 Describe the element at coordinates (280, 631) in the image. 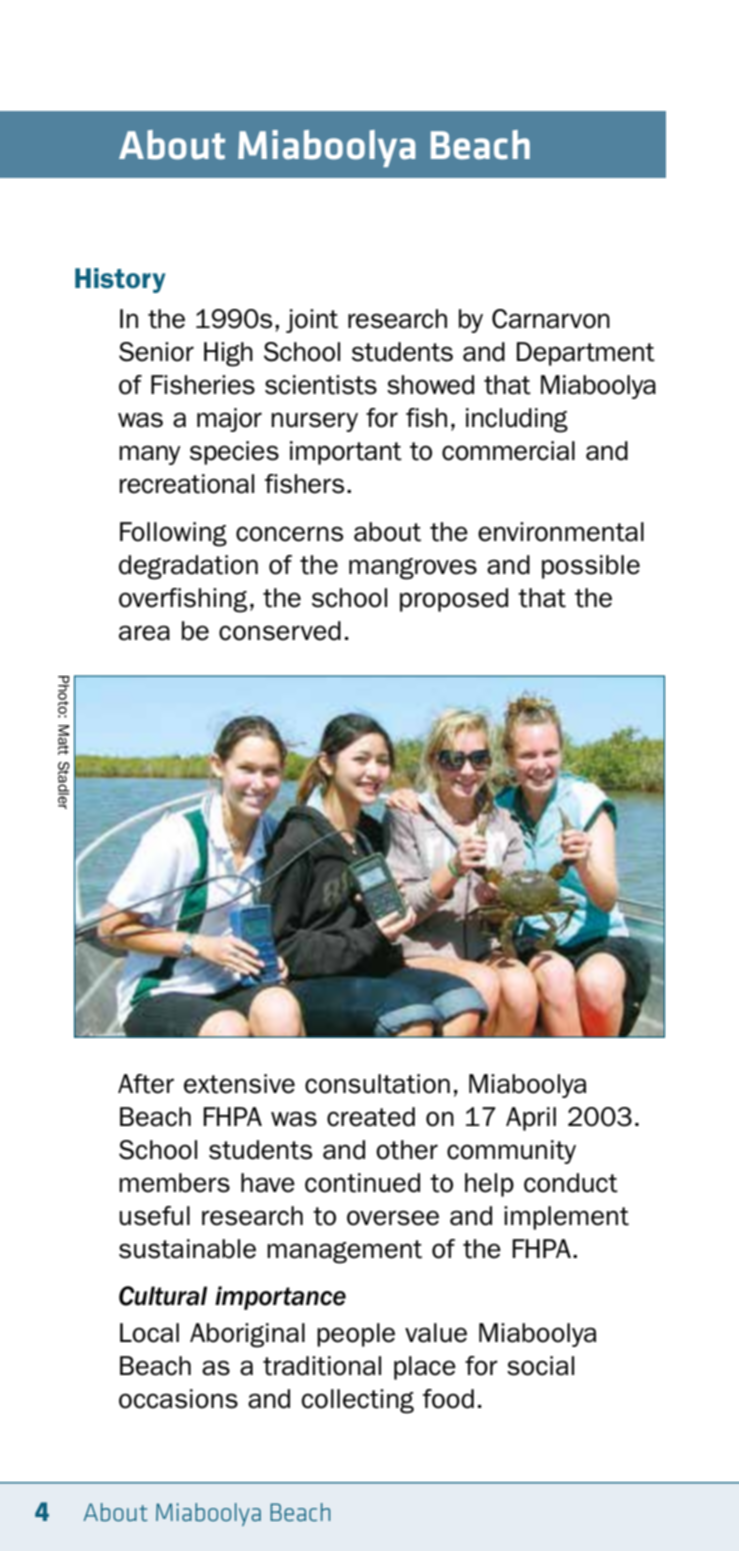

I see `conserved` at that location.
